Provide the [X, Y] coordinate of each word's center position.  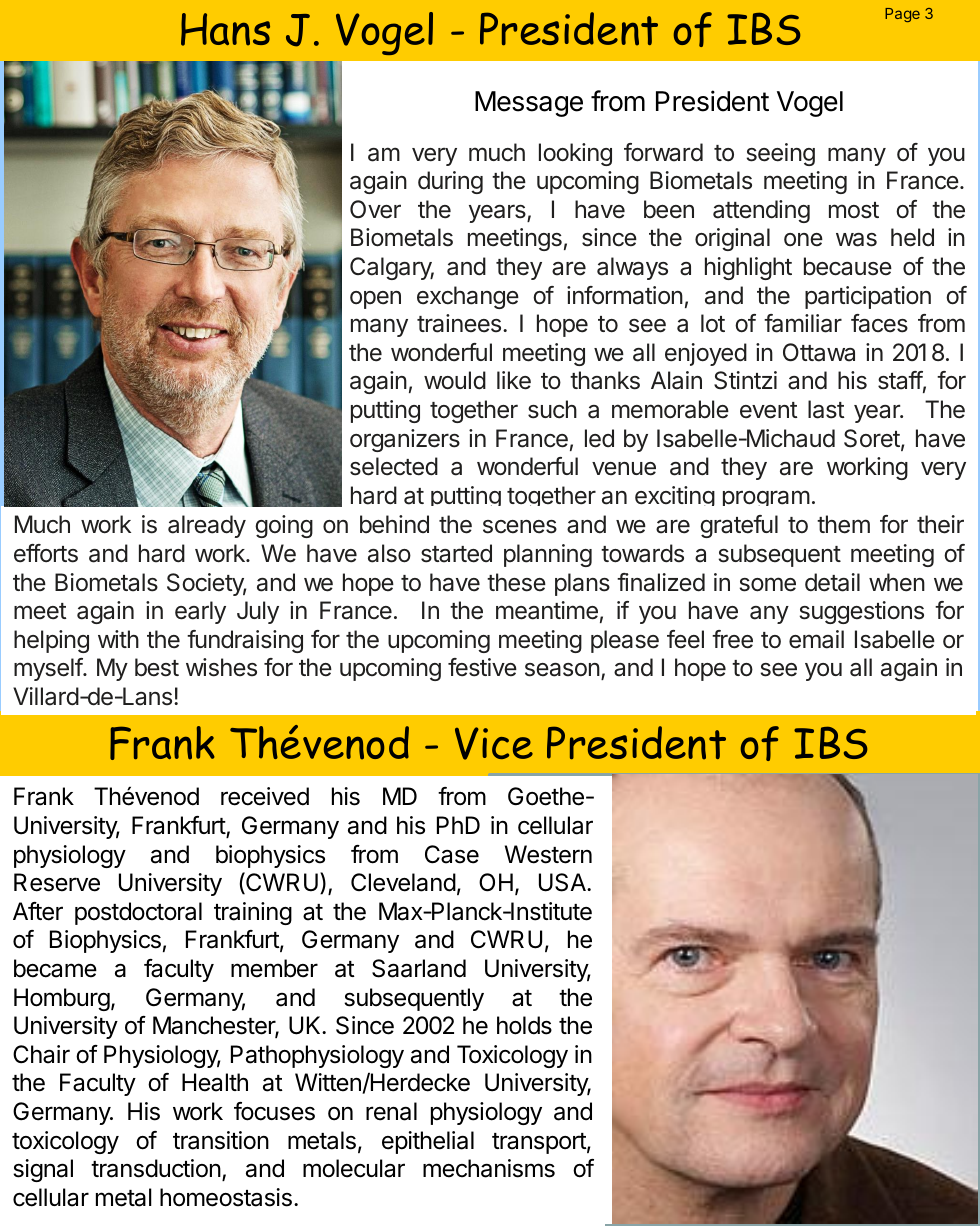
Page [902, 15]
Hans [225, 29]
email [816, 639]
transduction [156, 1168]
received [265, 796]
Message [529, 104]
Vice [494, 743]
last [826, 409]
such [552, 409]
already [207, 526]
